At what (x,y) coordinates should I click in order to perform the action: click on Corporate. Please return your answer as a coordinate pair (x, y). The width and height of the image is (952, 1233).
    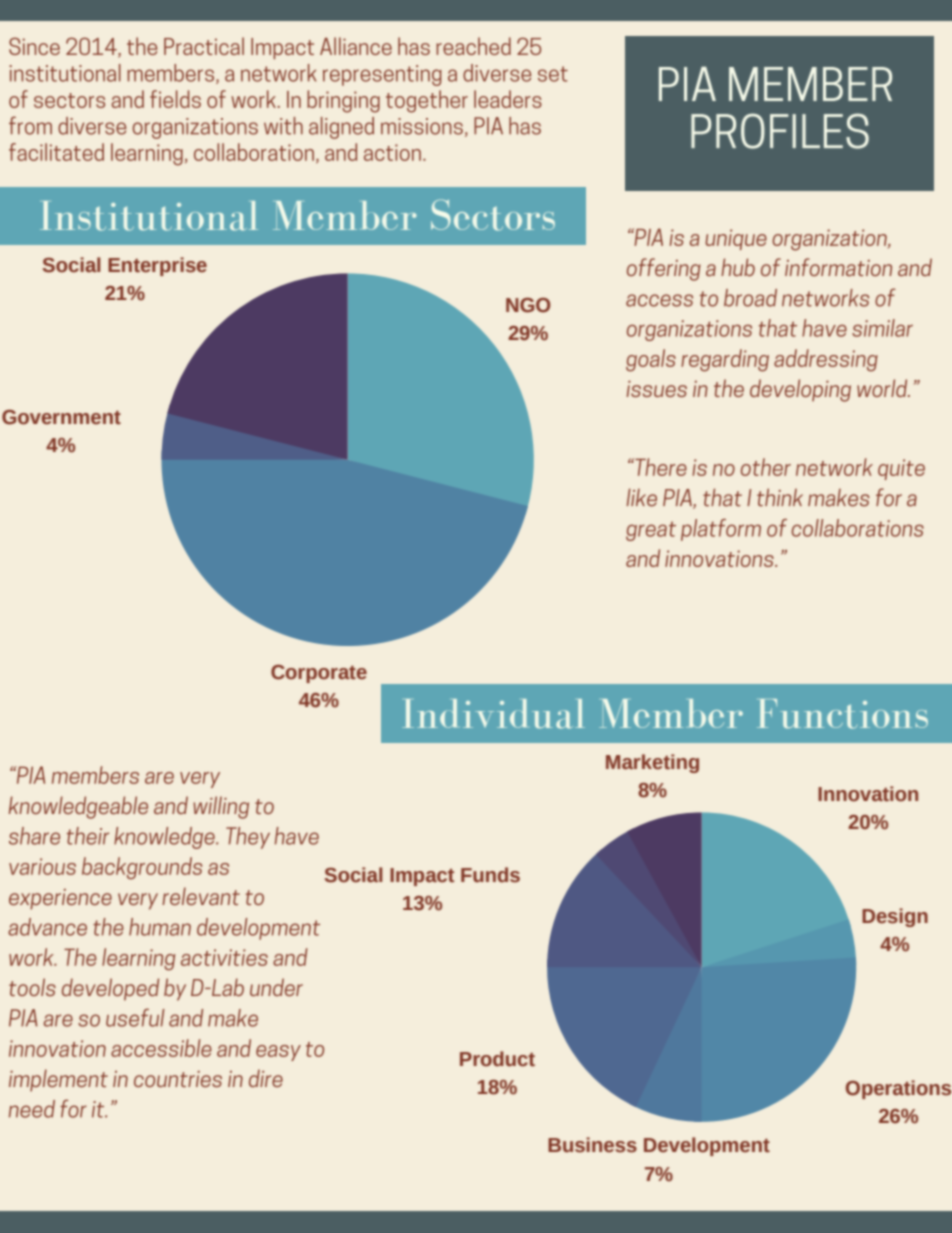
    Looking at the image, I should click on (319, 674).
